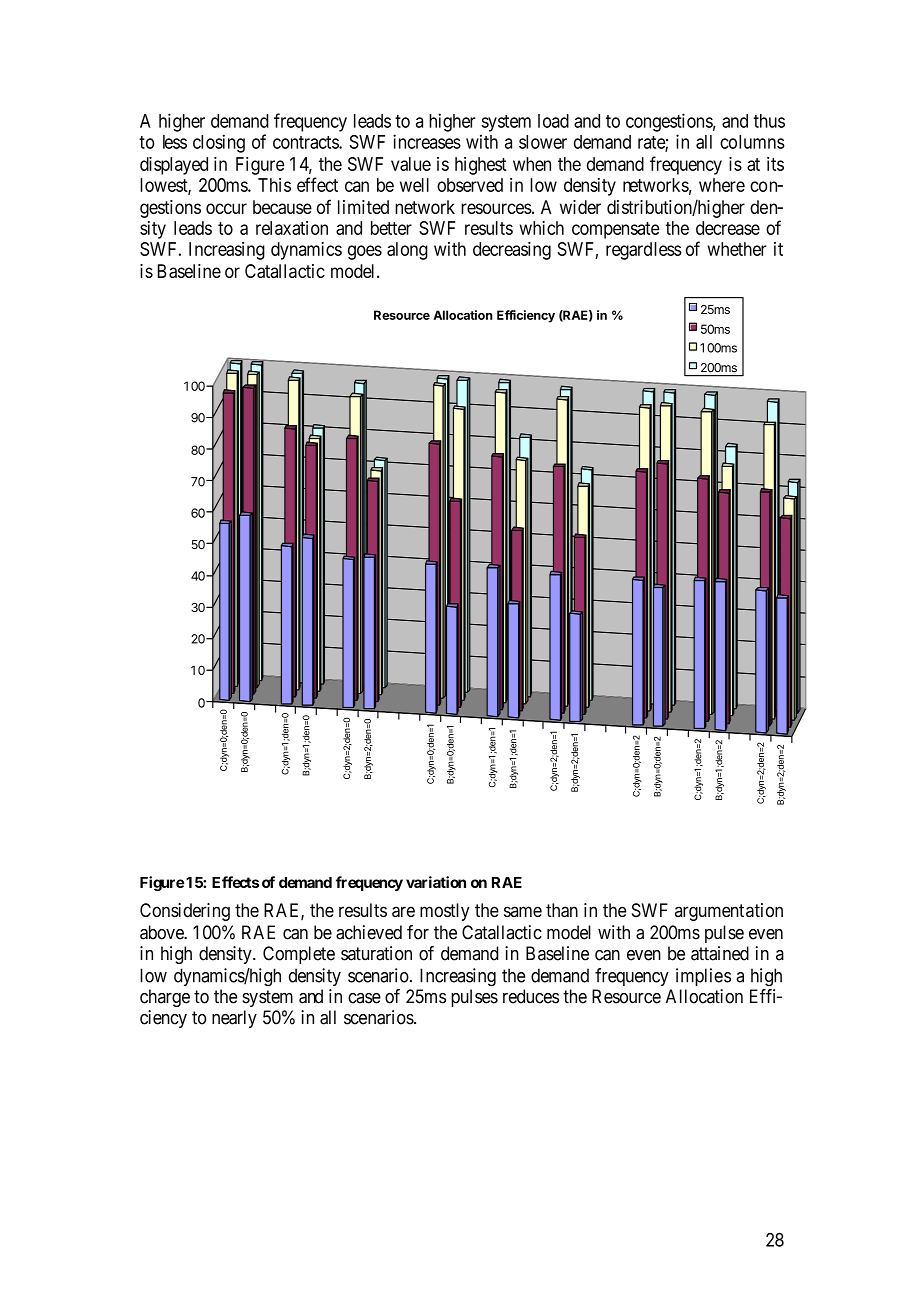 The image size is (924, 1307). Describe the element at coordinates (703, 977) in the page. I see `implies` at that location.
